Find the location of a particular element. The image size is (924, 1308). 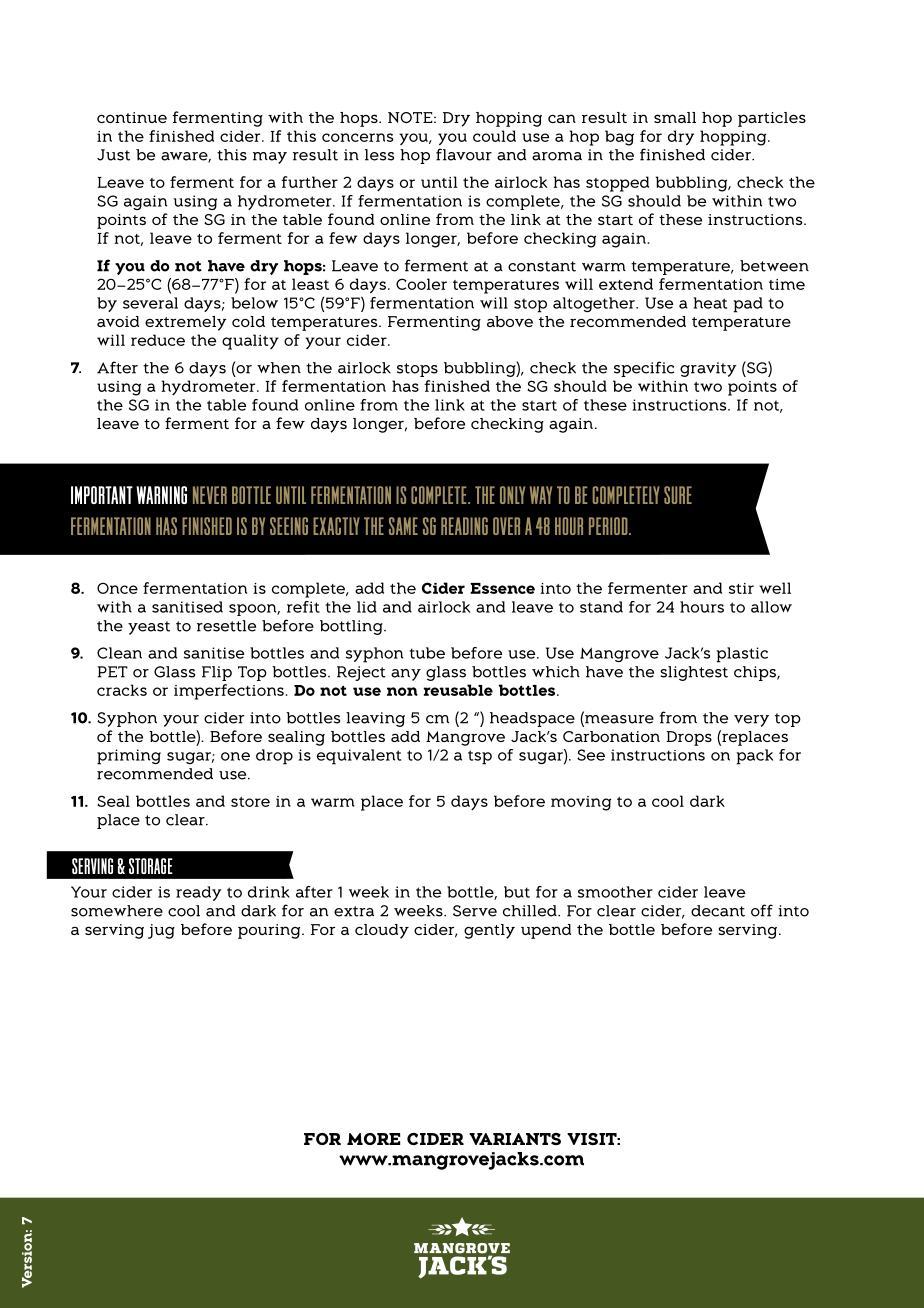

above is located at coordinates (510, 321).
